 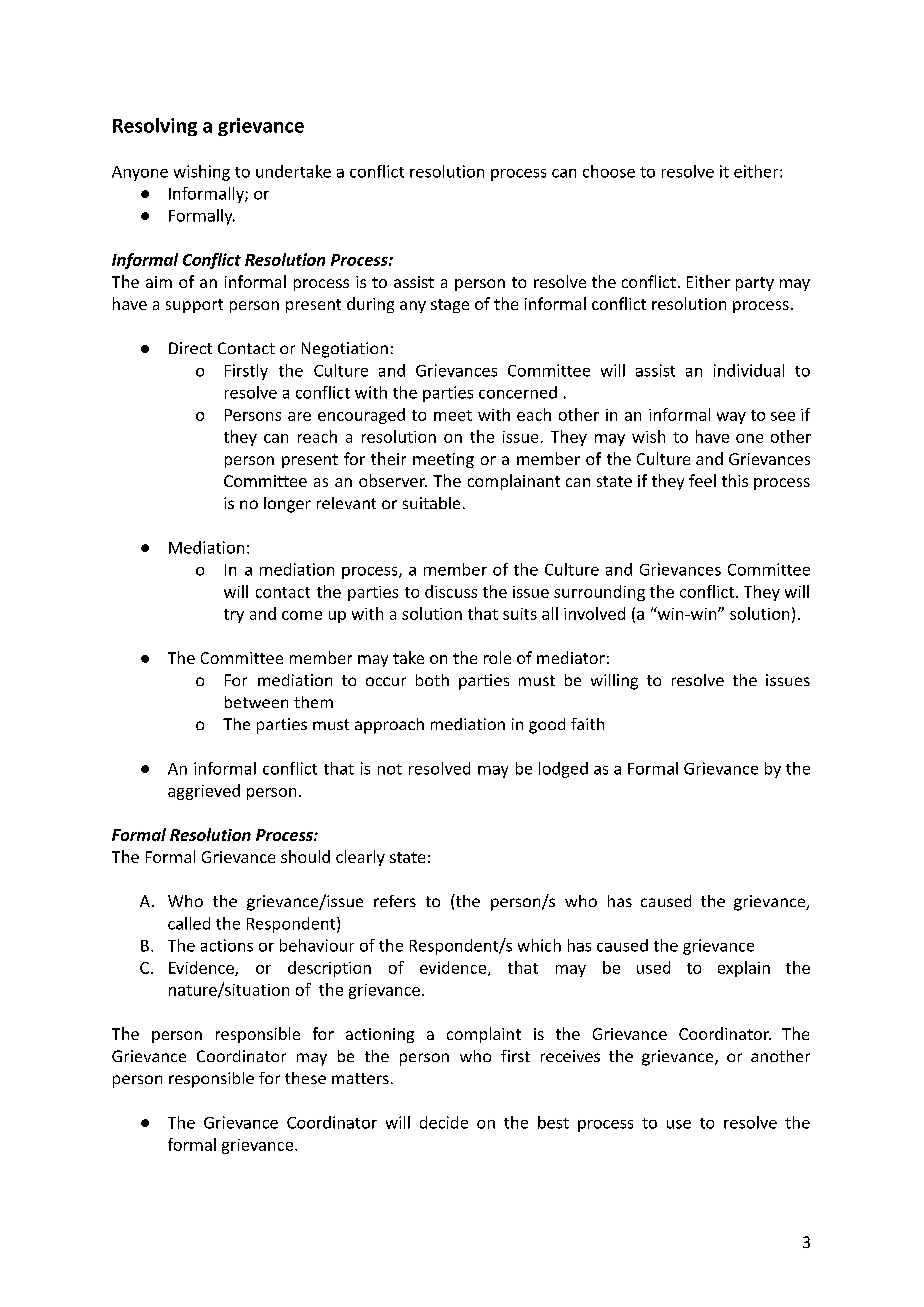 What do you see at coordinates (609, 171) in the screenshot?
I see `choose` at bounding box center [609, 171].
